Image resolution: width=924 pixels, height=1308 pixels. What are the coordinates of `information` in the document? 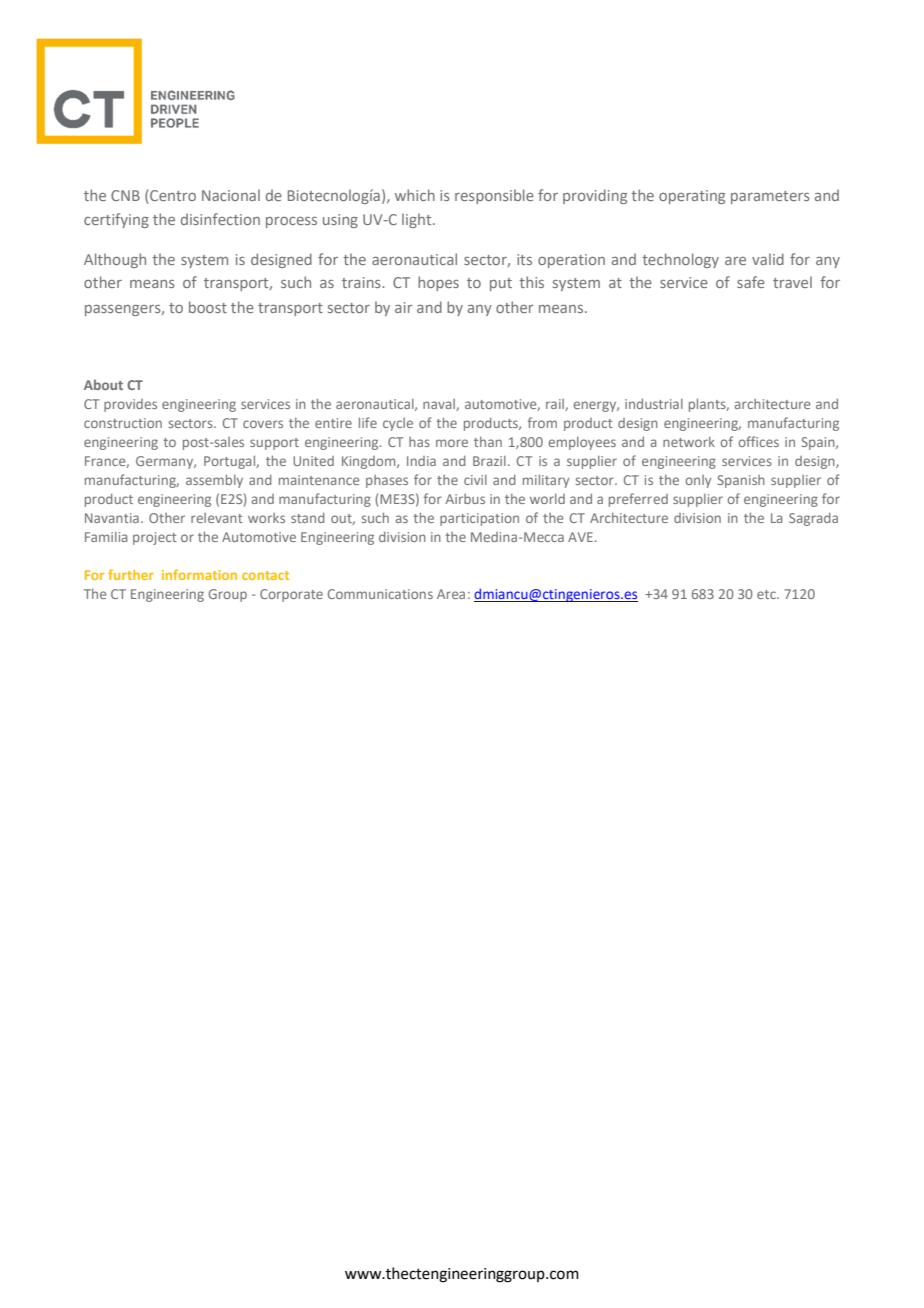 It's located at (199, 574).
